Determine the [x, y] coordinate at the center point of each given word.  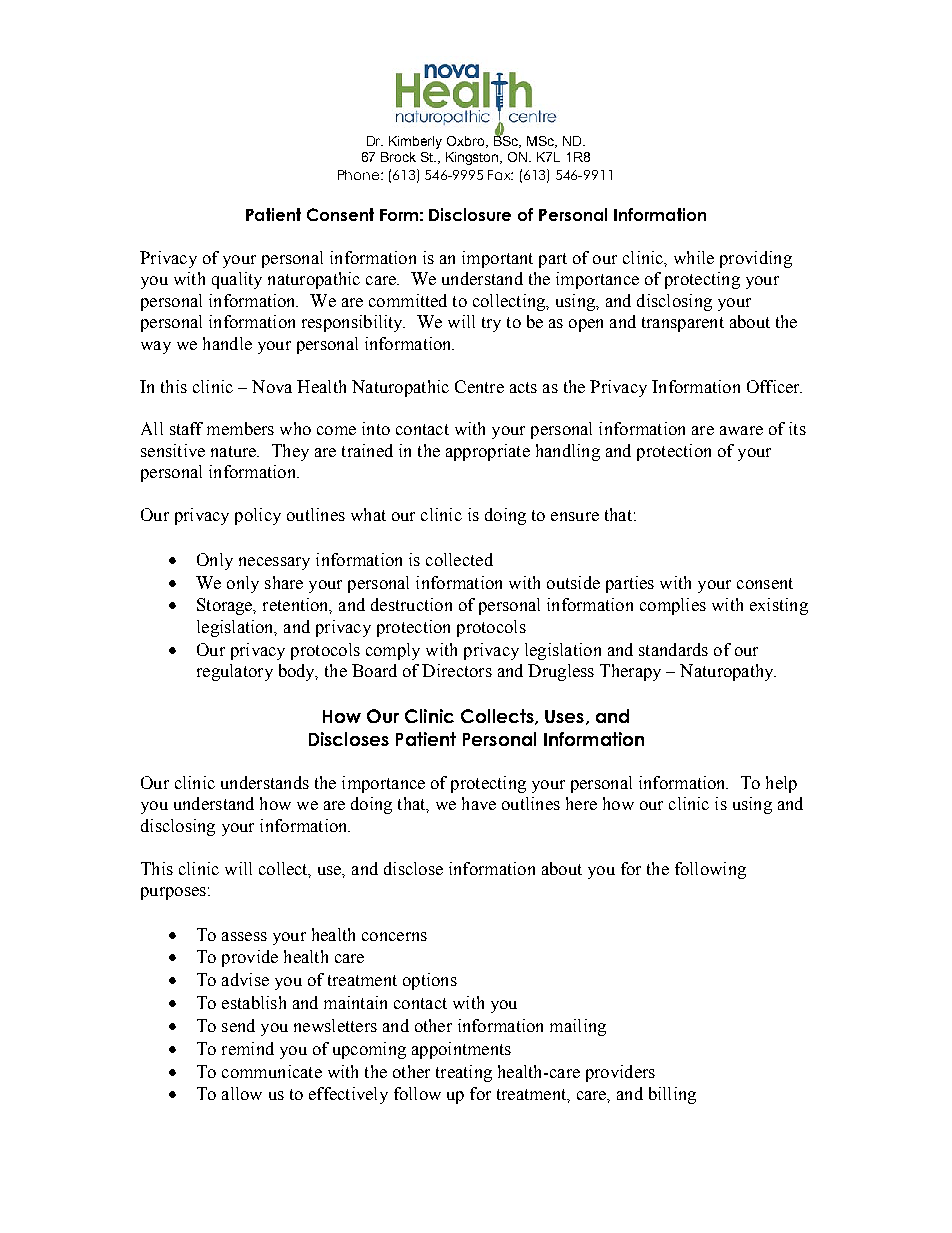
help [781, 784]
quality [237, 280]
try [491, 324]
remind [248, 1048]
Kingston [473, 158]
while [694, 257]
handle [227, 343]
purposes [173, 893]
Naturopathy [728, 672]
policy [258, 516]
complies [673, 606]
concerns [394, 936]
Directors [457, 670]
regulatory [235, 672]
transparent [683, 324]
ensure [575, 516]
